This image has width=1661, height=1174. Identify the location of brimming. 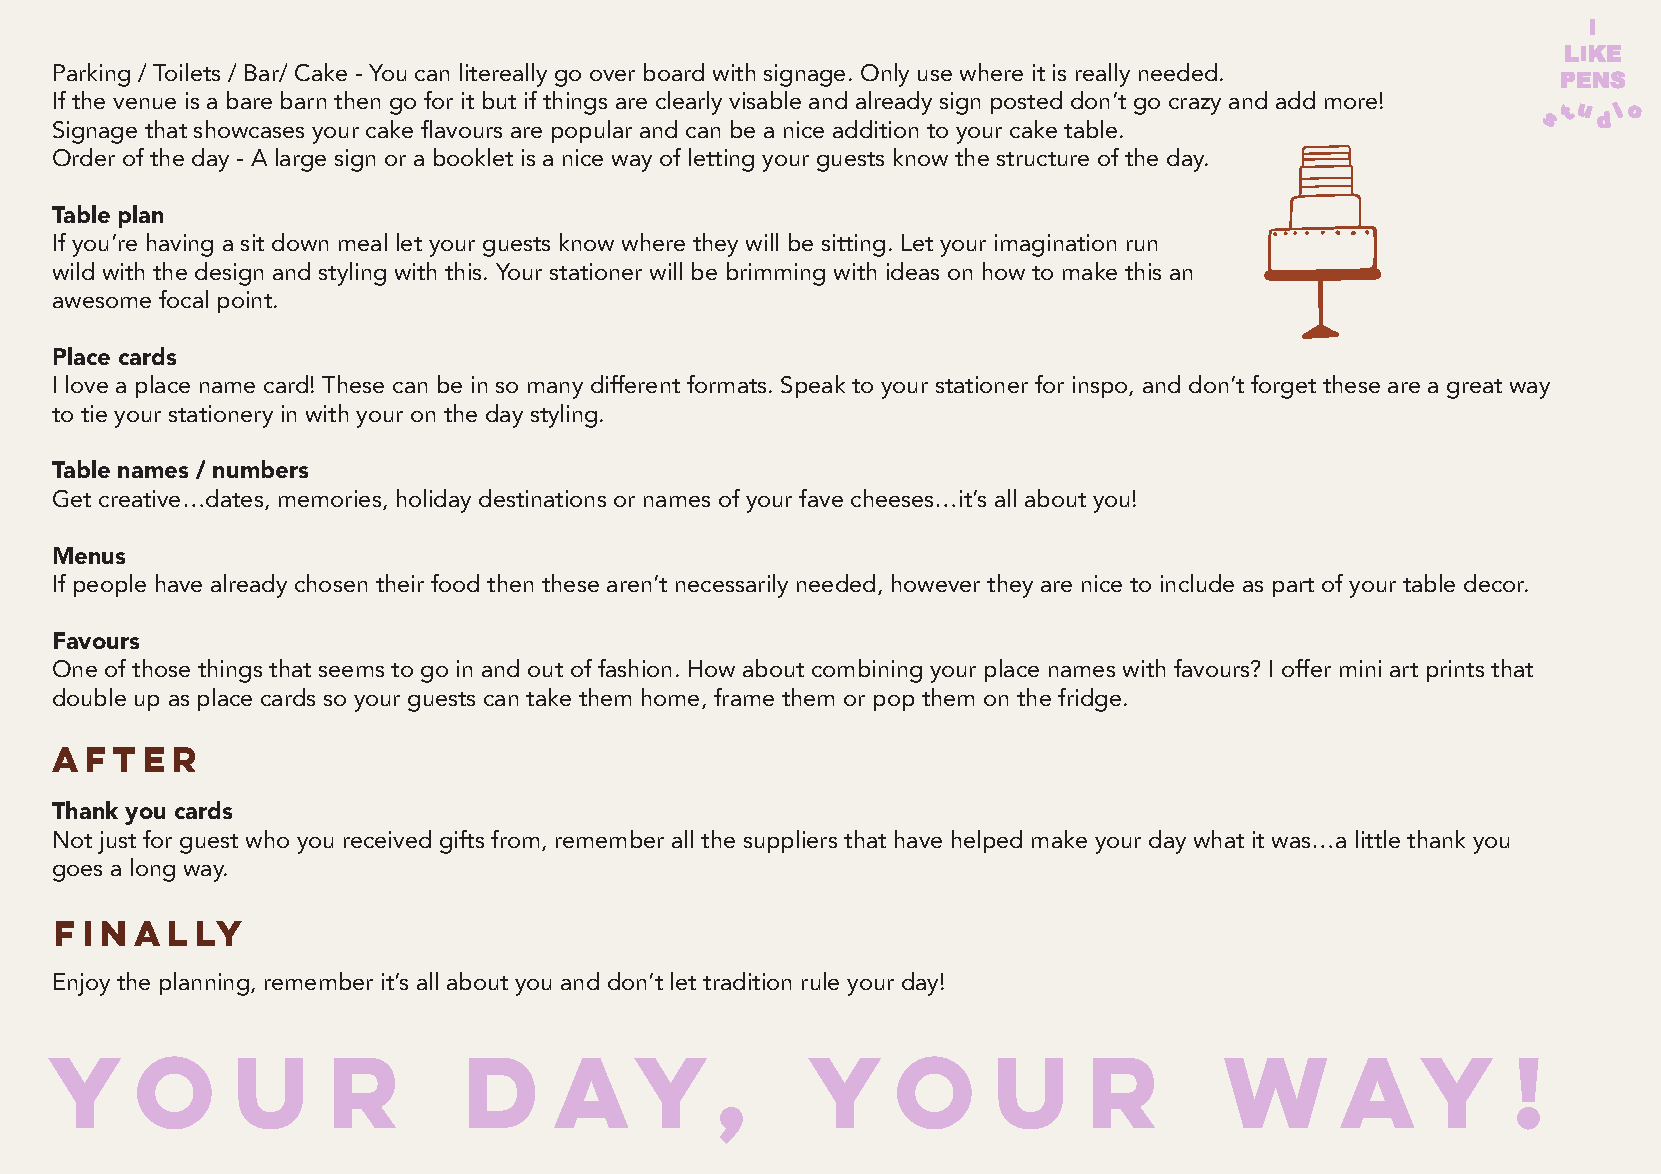
(776, 274).
